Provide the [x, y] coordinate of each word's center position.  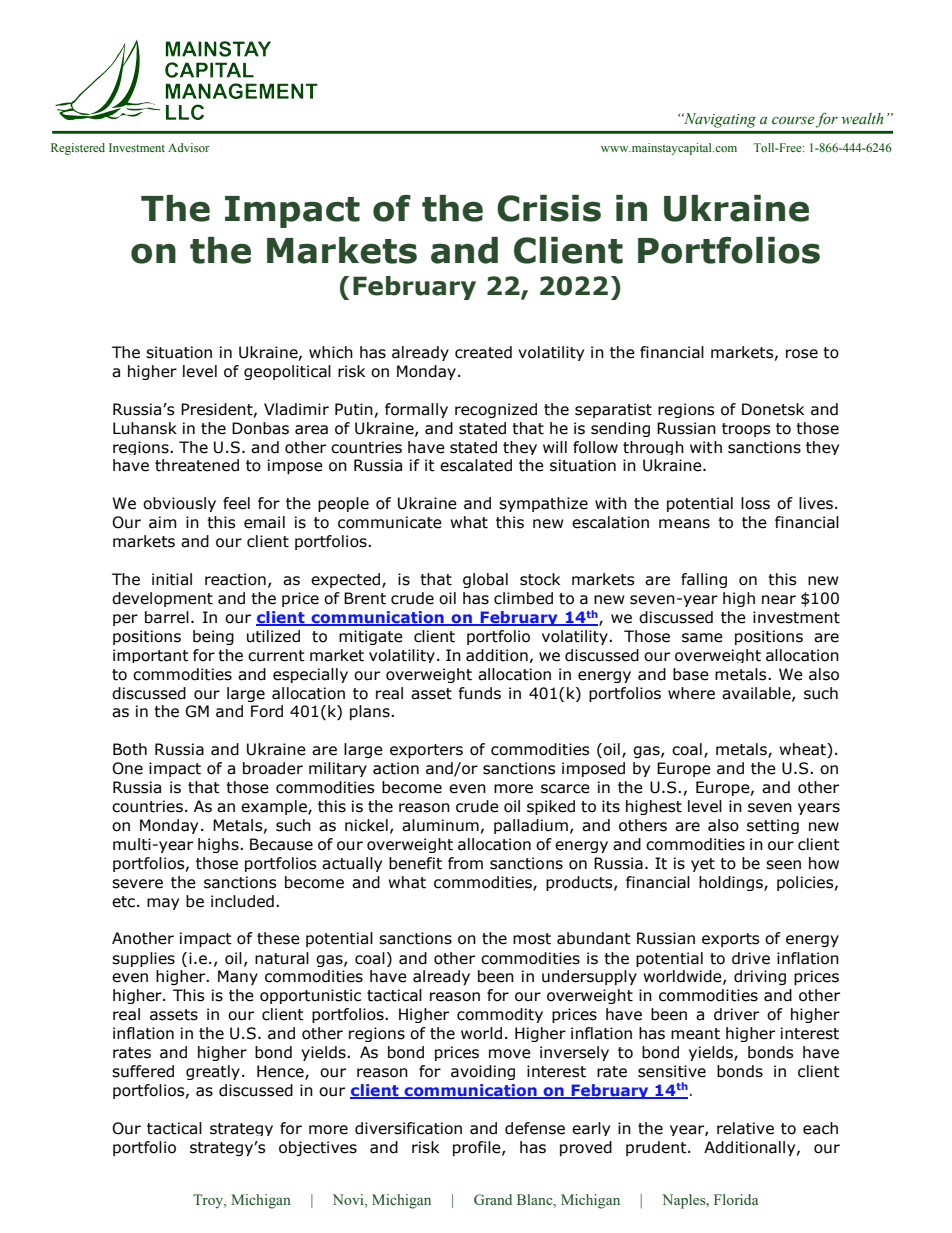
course [793, 120]
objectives [318, 1148]
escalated [476, 465]
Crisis [549, 208]
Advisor [189, 147]
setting [773, 826]
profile [478, 1148]
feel [236, 503]
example [275, 807]
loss [755, 503]
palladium [531, 826]
